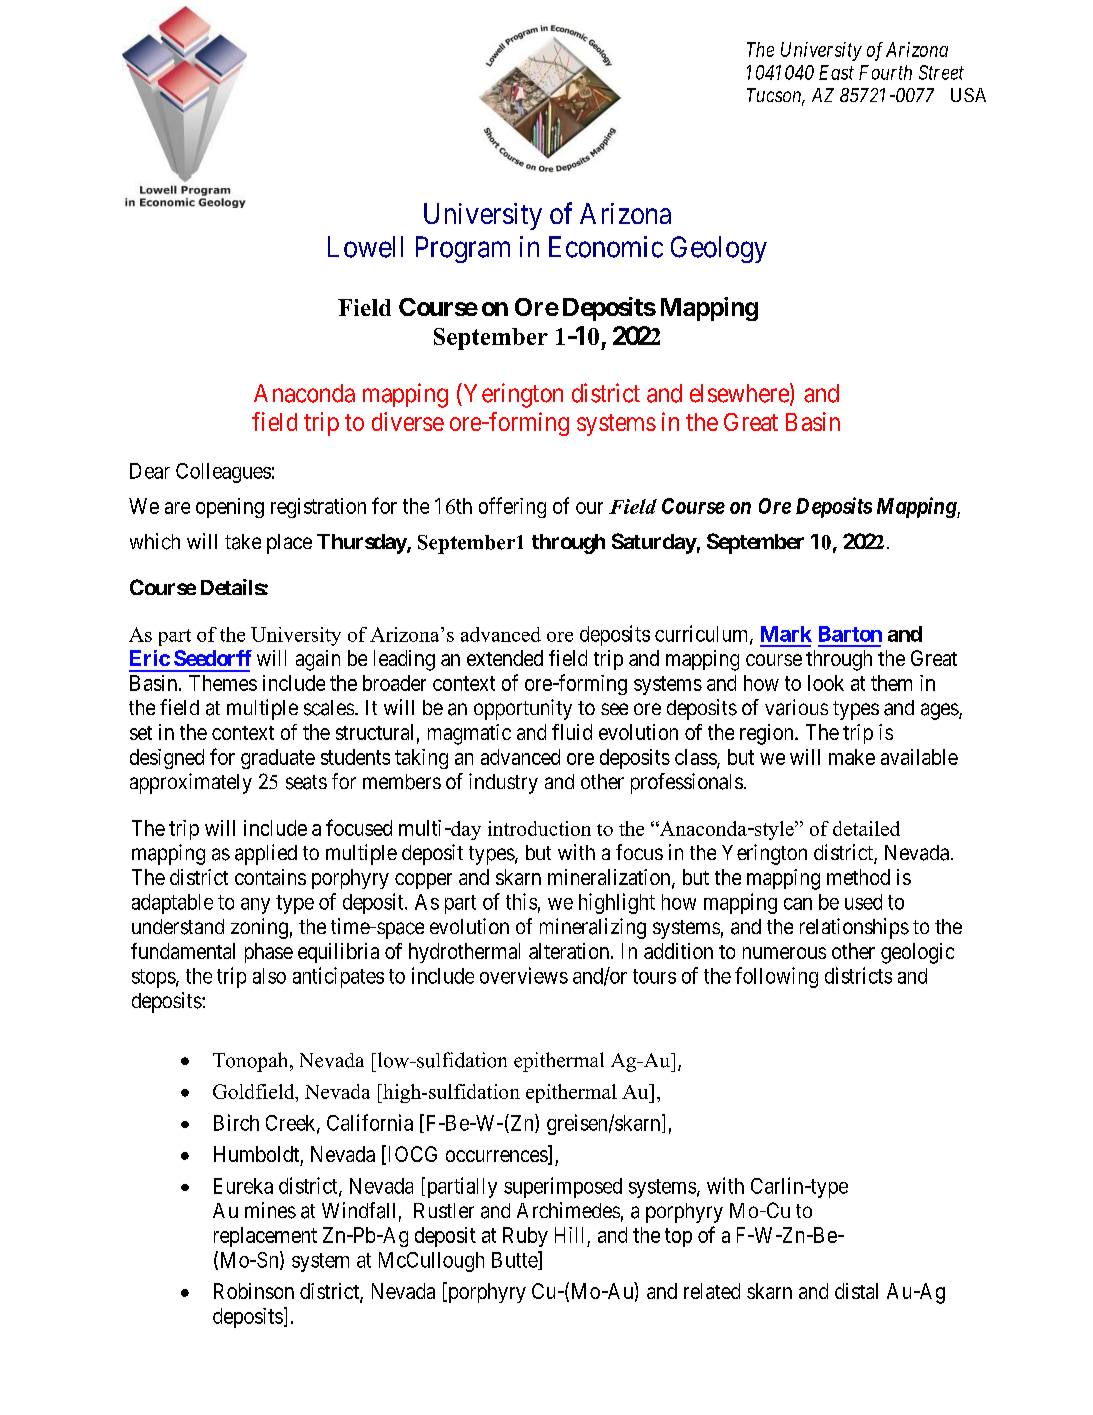 This image has height=1415, width=1093. I want to click on Economic, so click(606, 247).
